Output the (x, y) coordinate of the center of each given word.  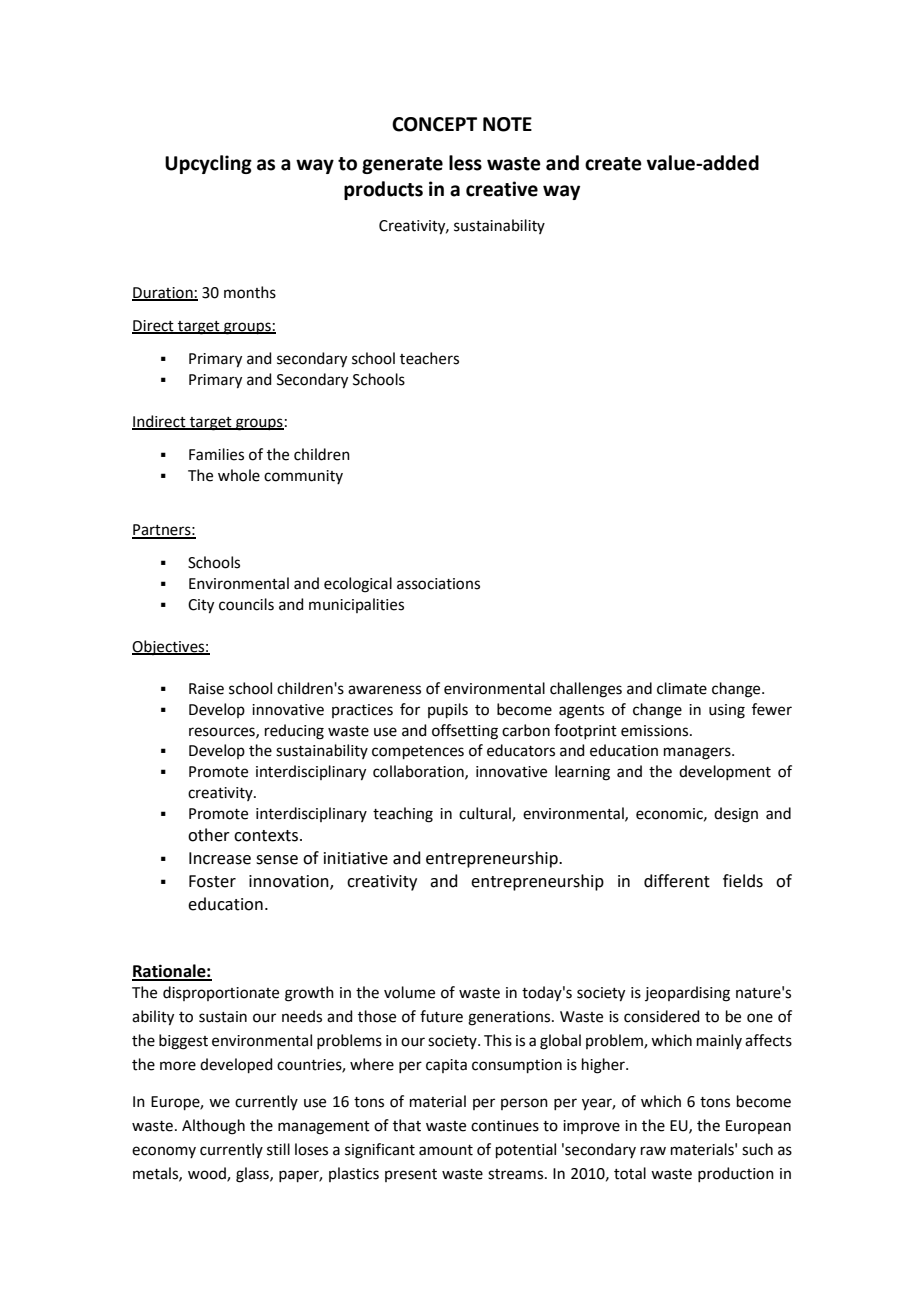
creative (502, 189)
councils (246, 604)
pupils (448, 710)
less (465, 163)
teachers (429, 358)
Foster (212, 881)
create (613, 164)
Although (213, 1127)
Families (216, 454)
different (677, 881)
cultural (486, 814)
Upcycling (208, 164)
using (727, 711)
